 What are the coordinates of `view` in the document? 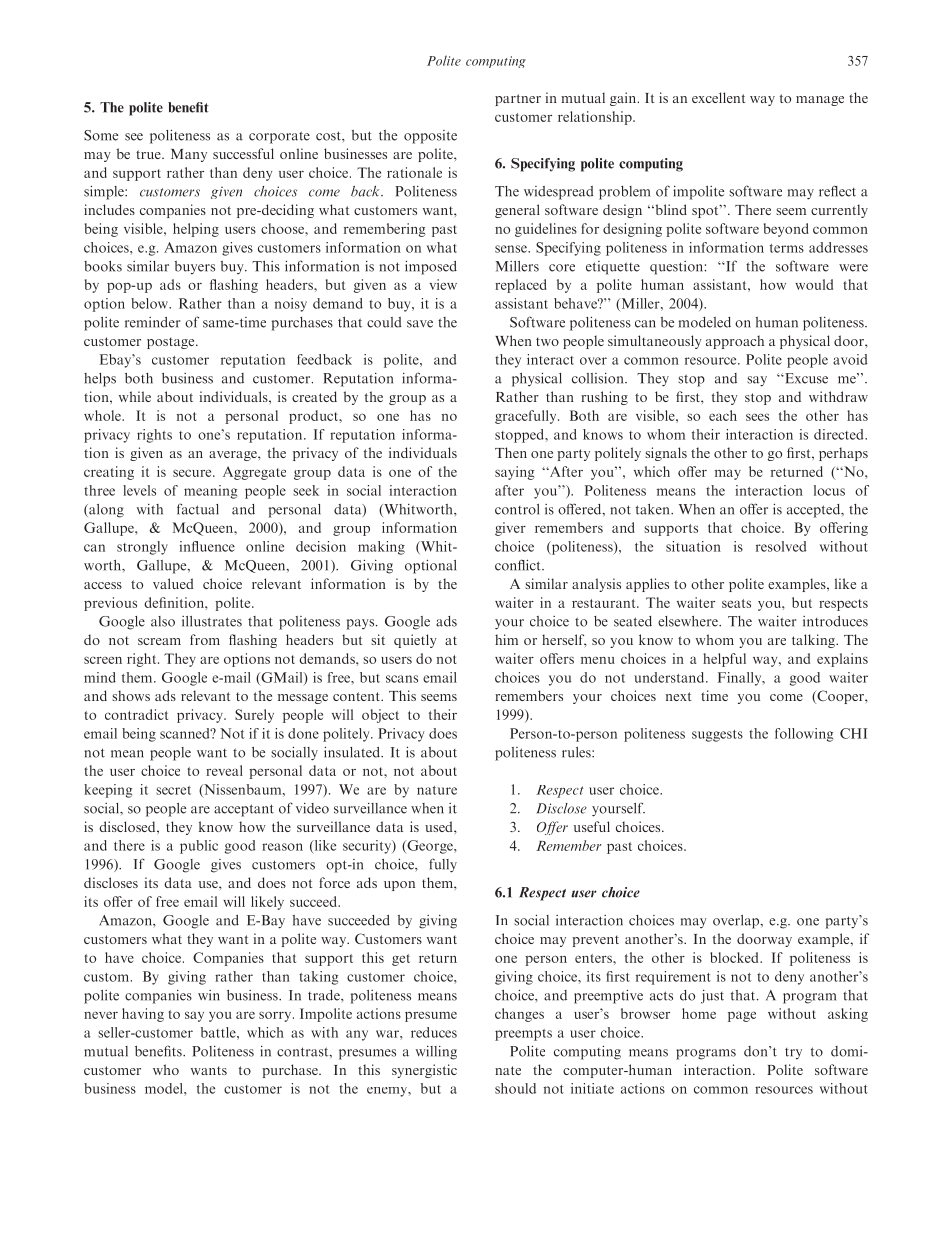 It's located at (443, 284).
